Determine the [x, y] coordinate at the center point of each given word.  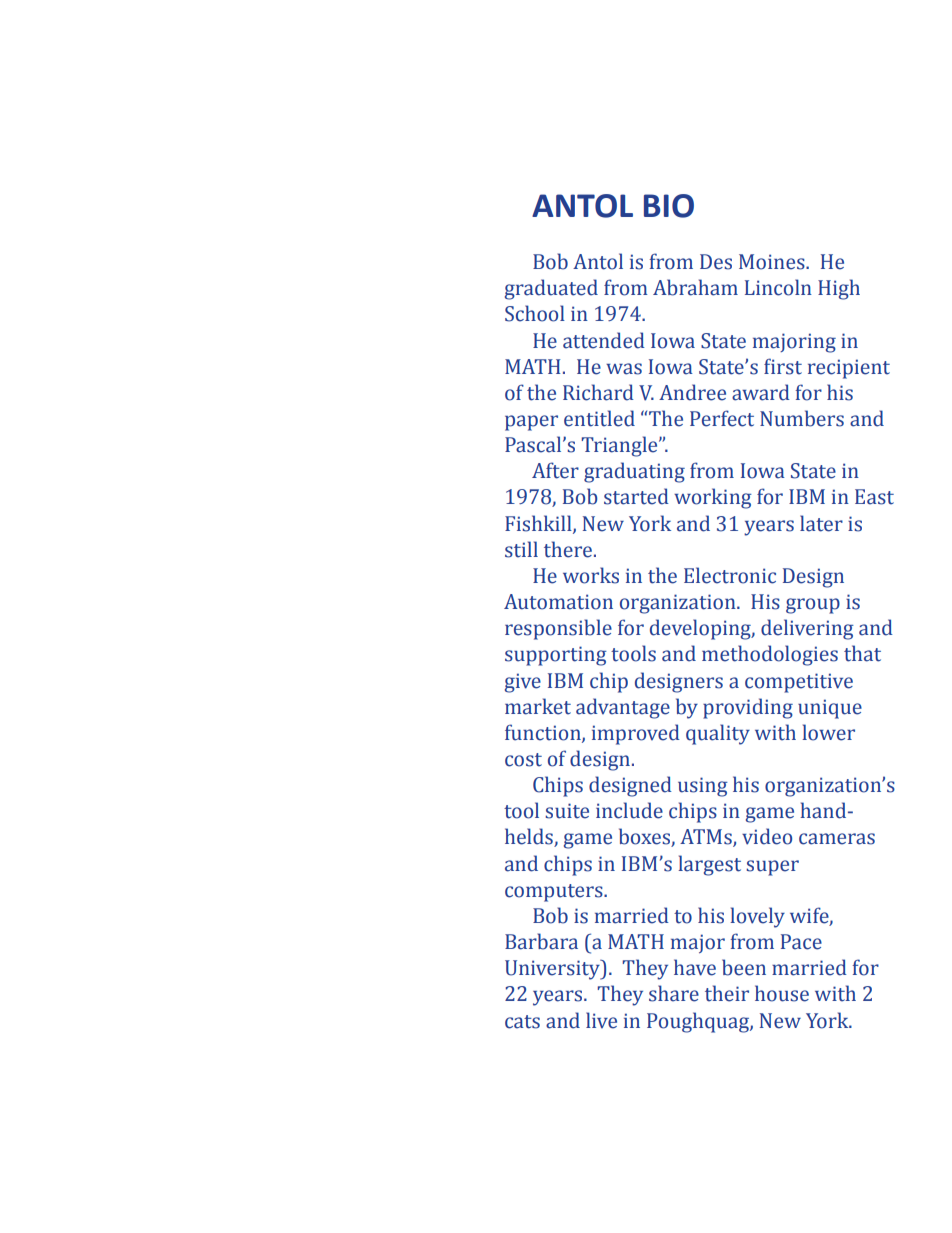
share [674, 993]
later [821, 523]
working [713, 498]
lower [828, 732]
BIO [669, 206]
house [782, 993]
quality [718, 734]
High [839, 289]
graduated [551, 289]
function [544, 733]
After [555, 470]
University [553, 970]
